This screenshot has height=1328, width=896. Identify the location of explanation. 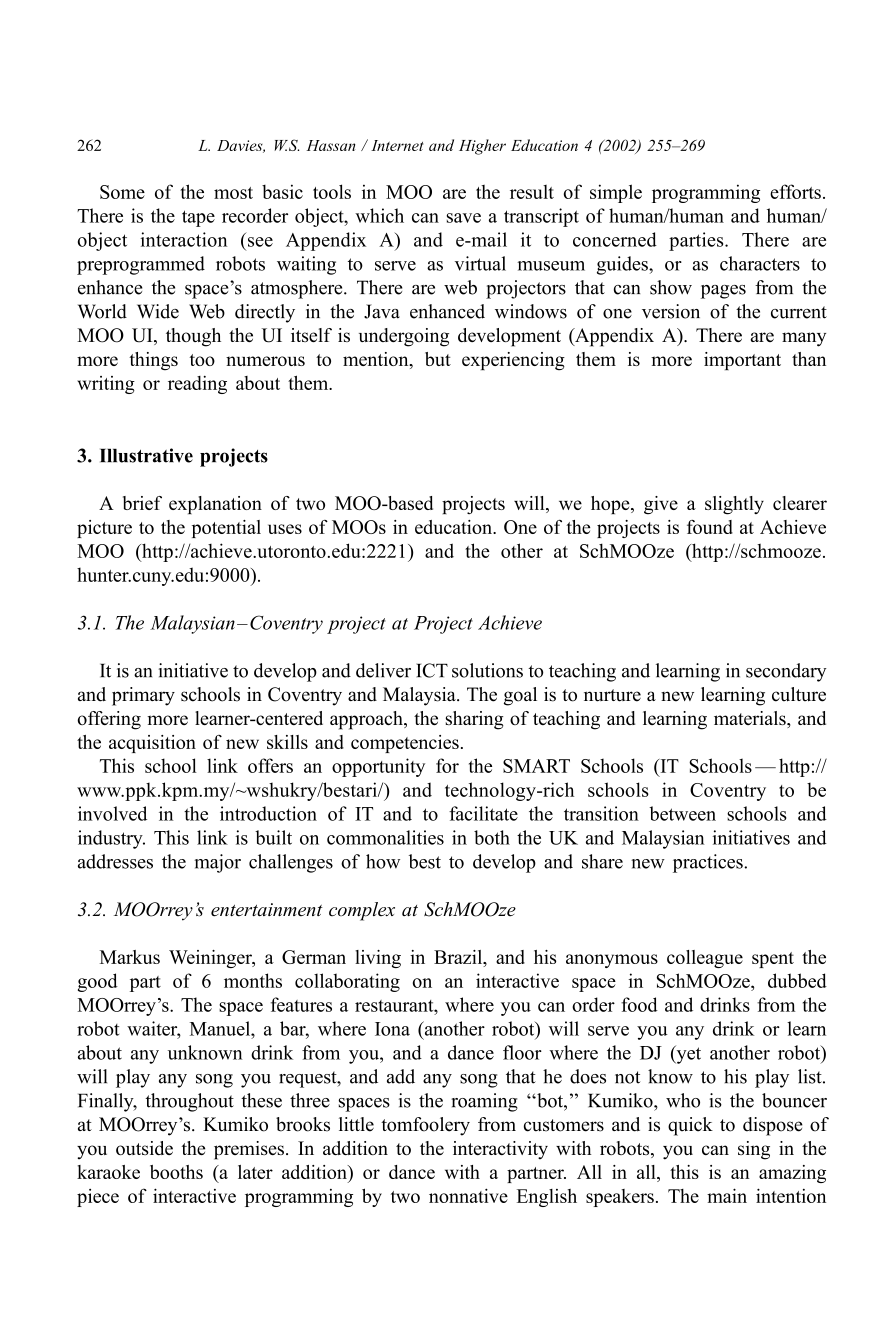
(215, 505).
